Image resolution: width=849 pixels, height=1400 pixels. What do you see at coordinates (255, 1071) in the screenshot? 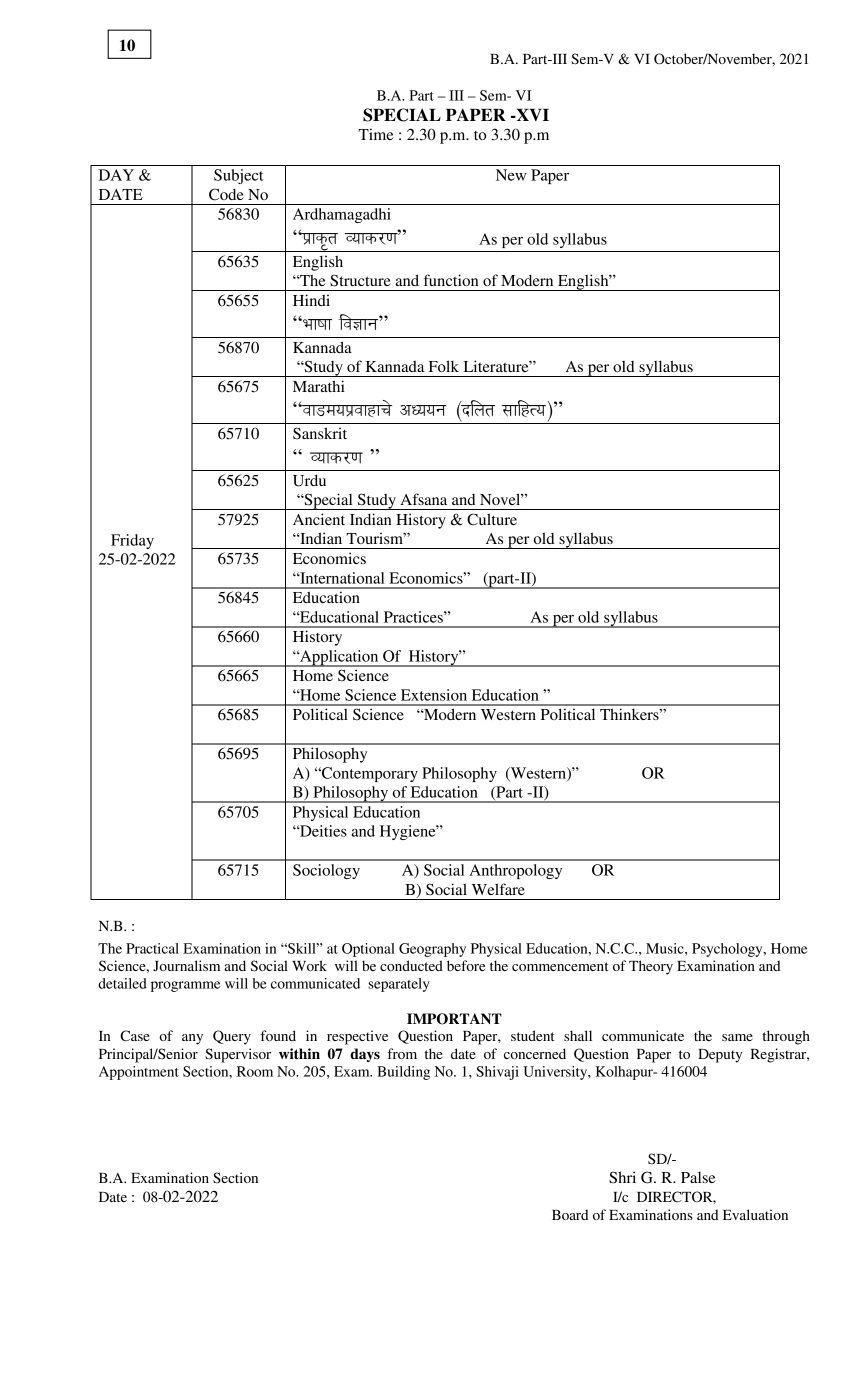
I see `Room` at bounding box center [255, 1071].
